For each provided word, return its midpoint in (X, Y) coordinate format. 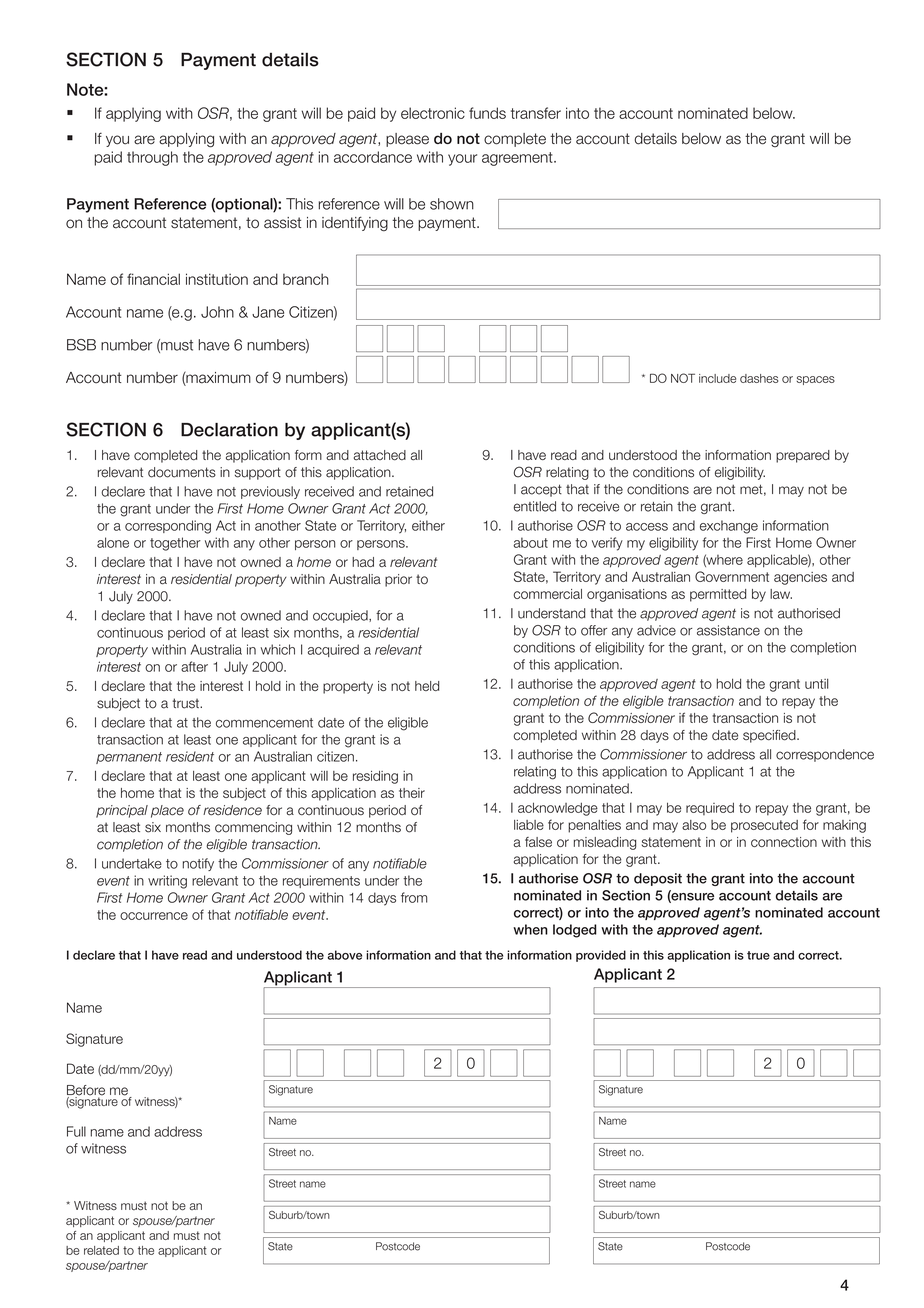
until (816, 683)
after (194, 666)
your (462, 160)
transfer (536, 113)
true (758, 955)
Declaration (229, 430)
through (152, 158)
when (530, 929)
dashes (759, 378)
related (101, 1250)
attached (380, 455)
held (427, 686)
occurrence (154, 916)
